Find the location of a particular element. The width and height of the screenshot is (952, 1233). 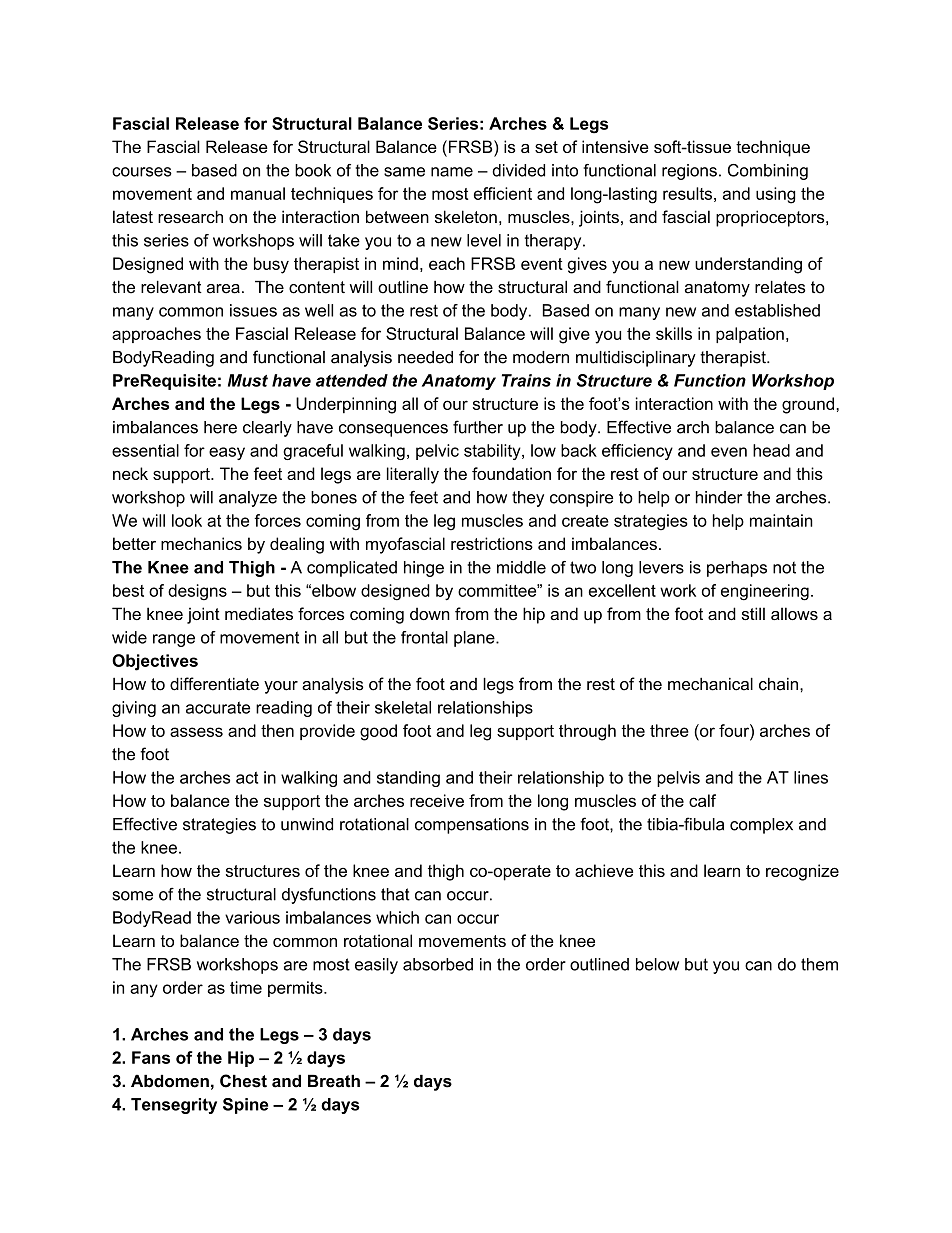

further is located at coordinates (478, 427).
